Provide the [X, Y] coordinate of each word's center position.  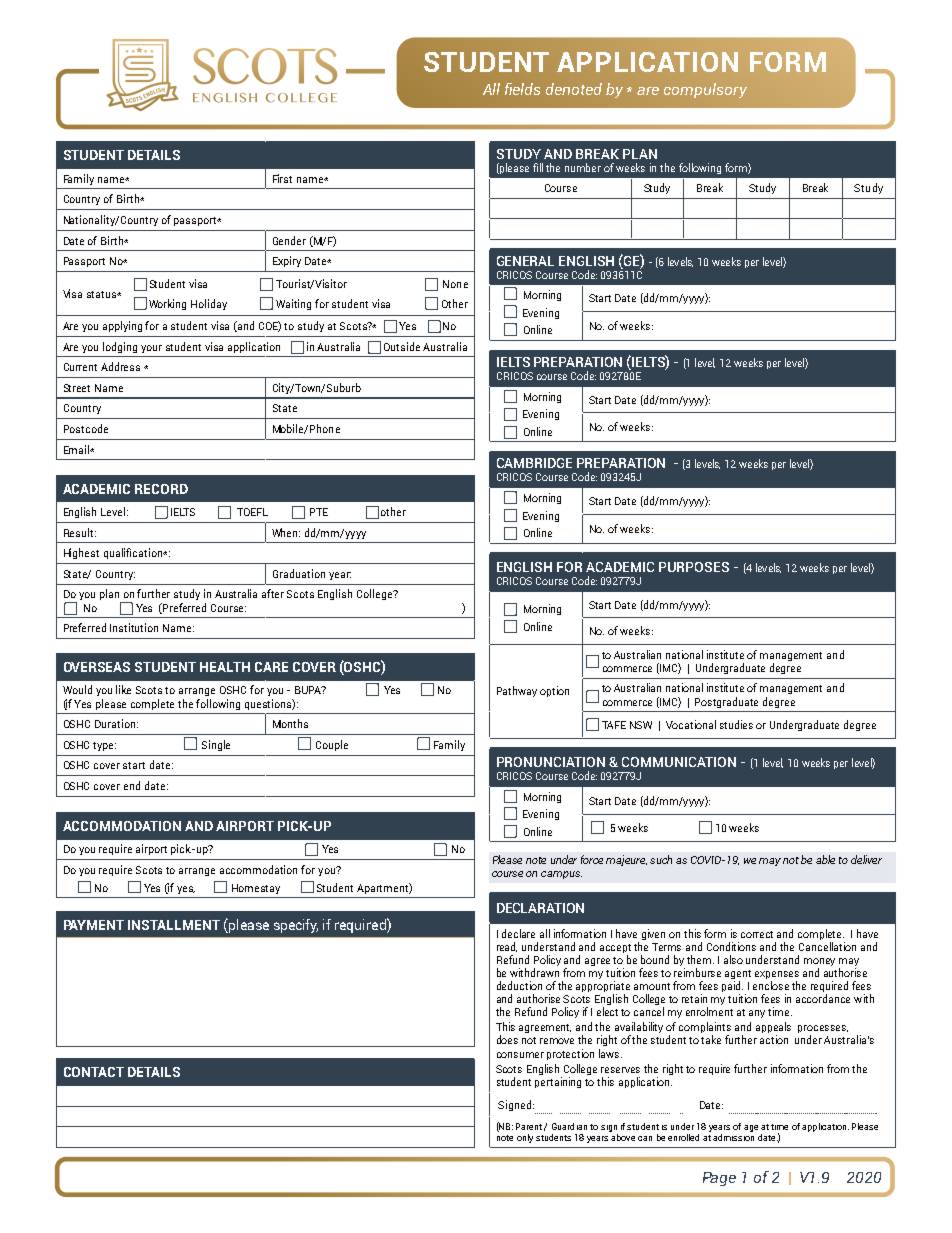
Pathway [517, 691]
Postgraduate [726, 702]
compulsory [705, 90]
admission [733, 1137]
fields [522, 89]
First [282, 178]
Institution [134, 627]
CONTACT [94, 1072]
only [525, 1138]
